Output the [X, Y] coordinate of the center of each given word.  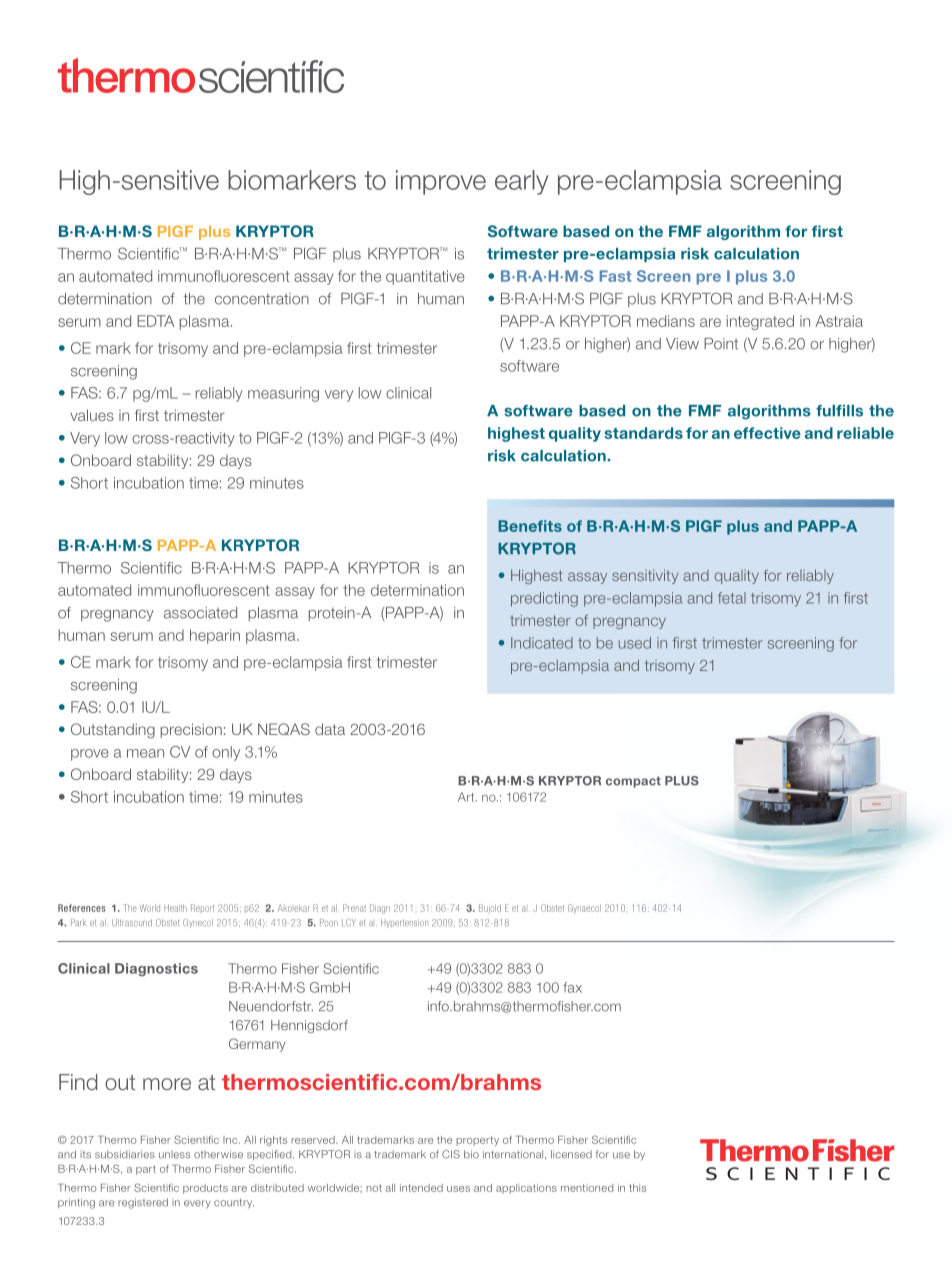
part [146, 1170]
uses [458, 1189]
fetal [732, 598]
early [521, 182]
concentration [262, 299]
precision [191, 730]
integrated [760, 322]
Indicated [542, 643]
